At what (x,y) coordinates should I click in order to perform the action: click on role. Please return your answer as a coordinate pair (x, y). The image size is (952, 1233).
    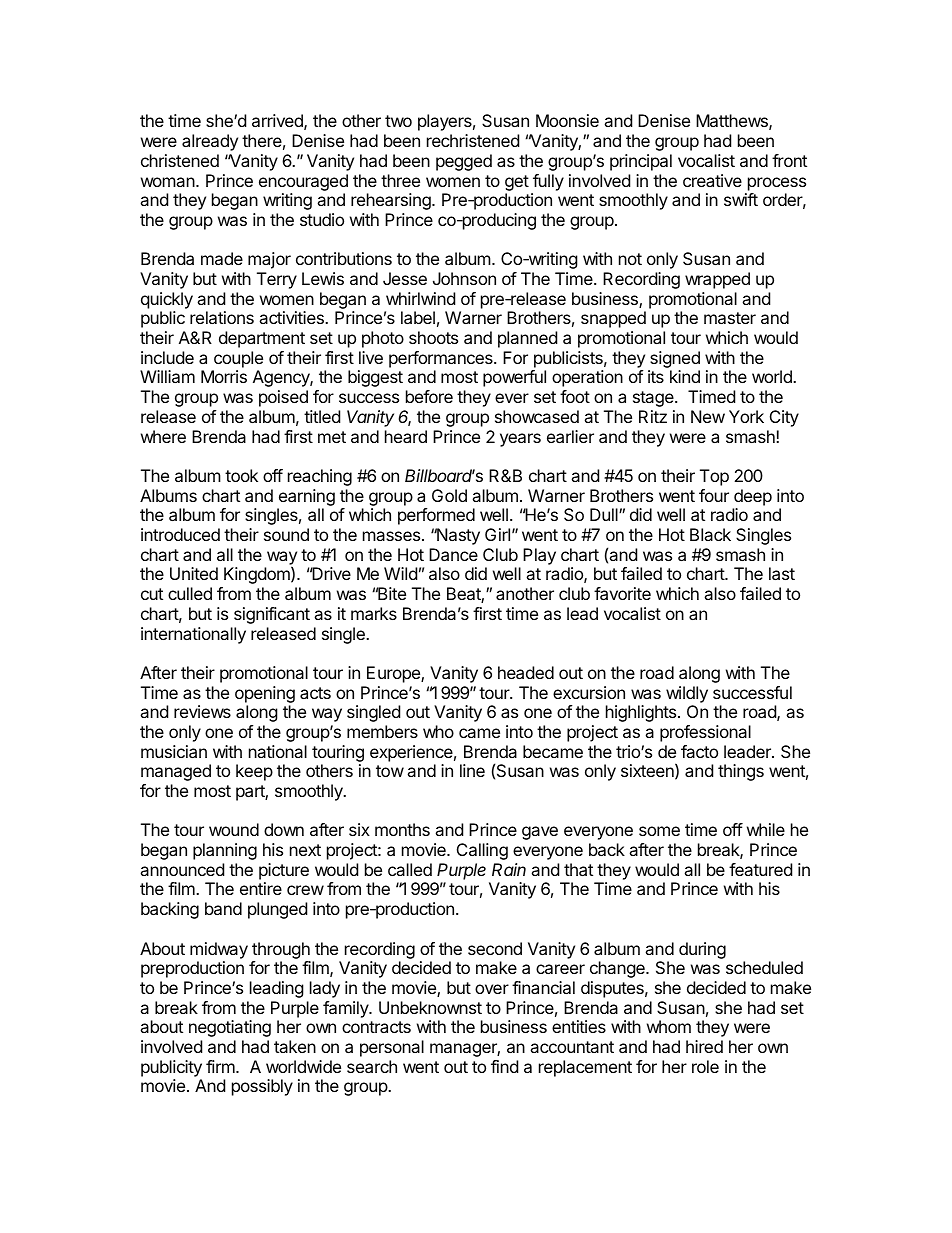
    Looking at the image, I should click on (705, 1066).
